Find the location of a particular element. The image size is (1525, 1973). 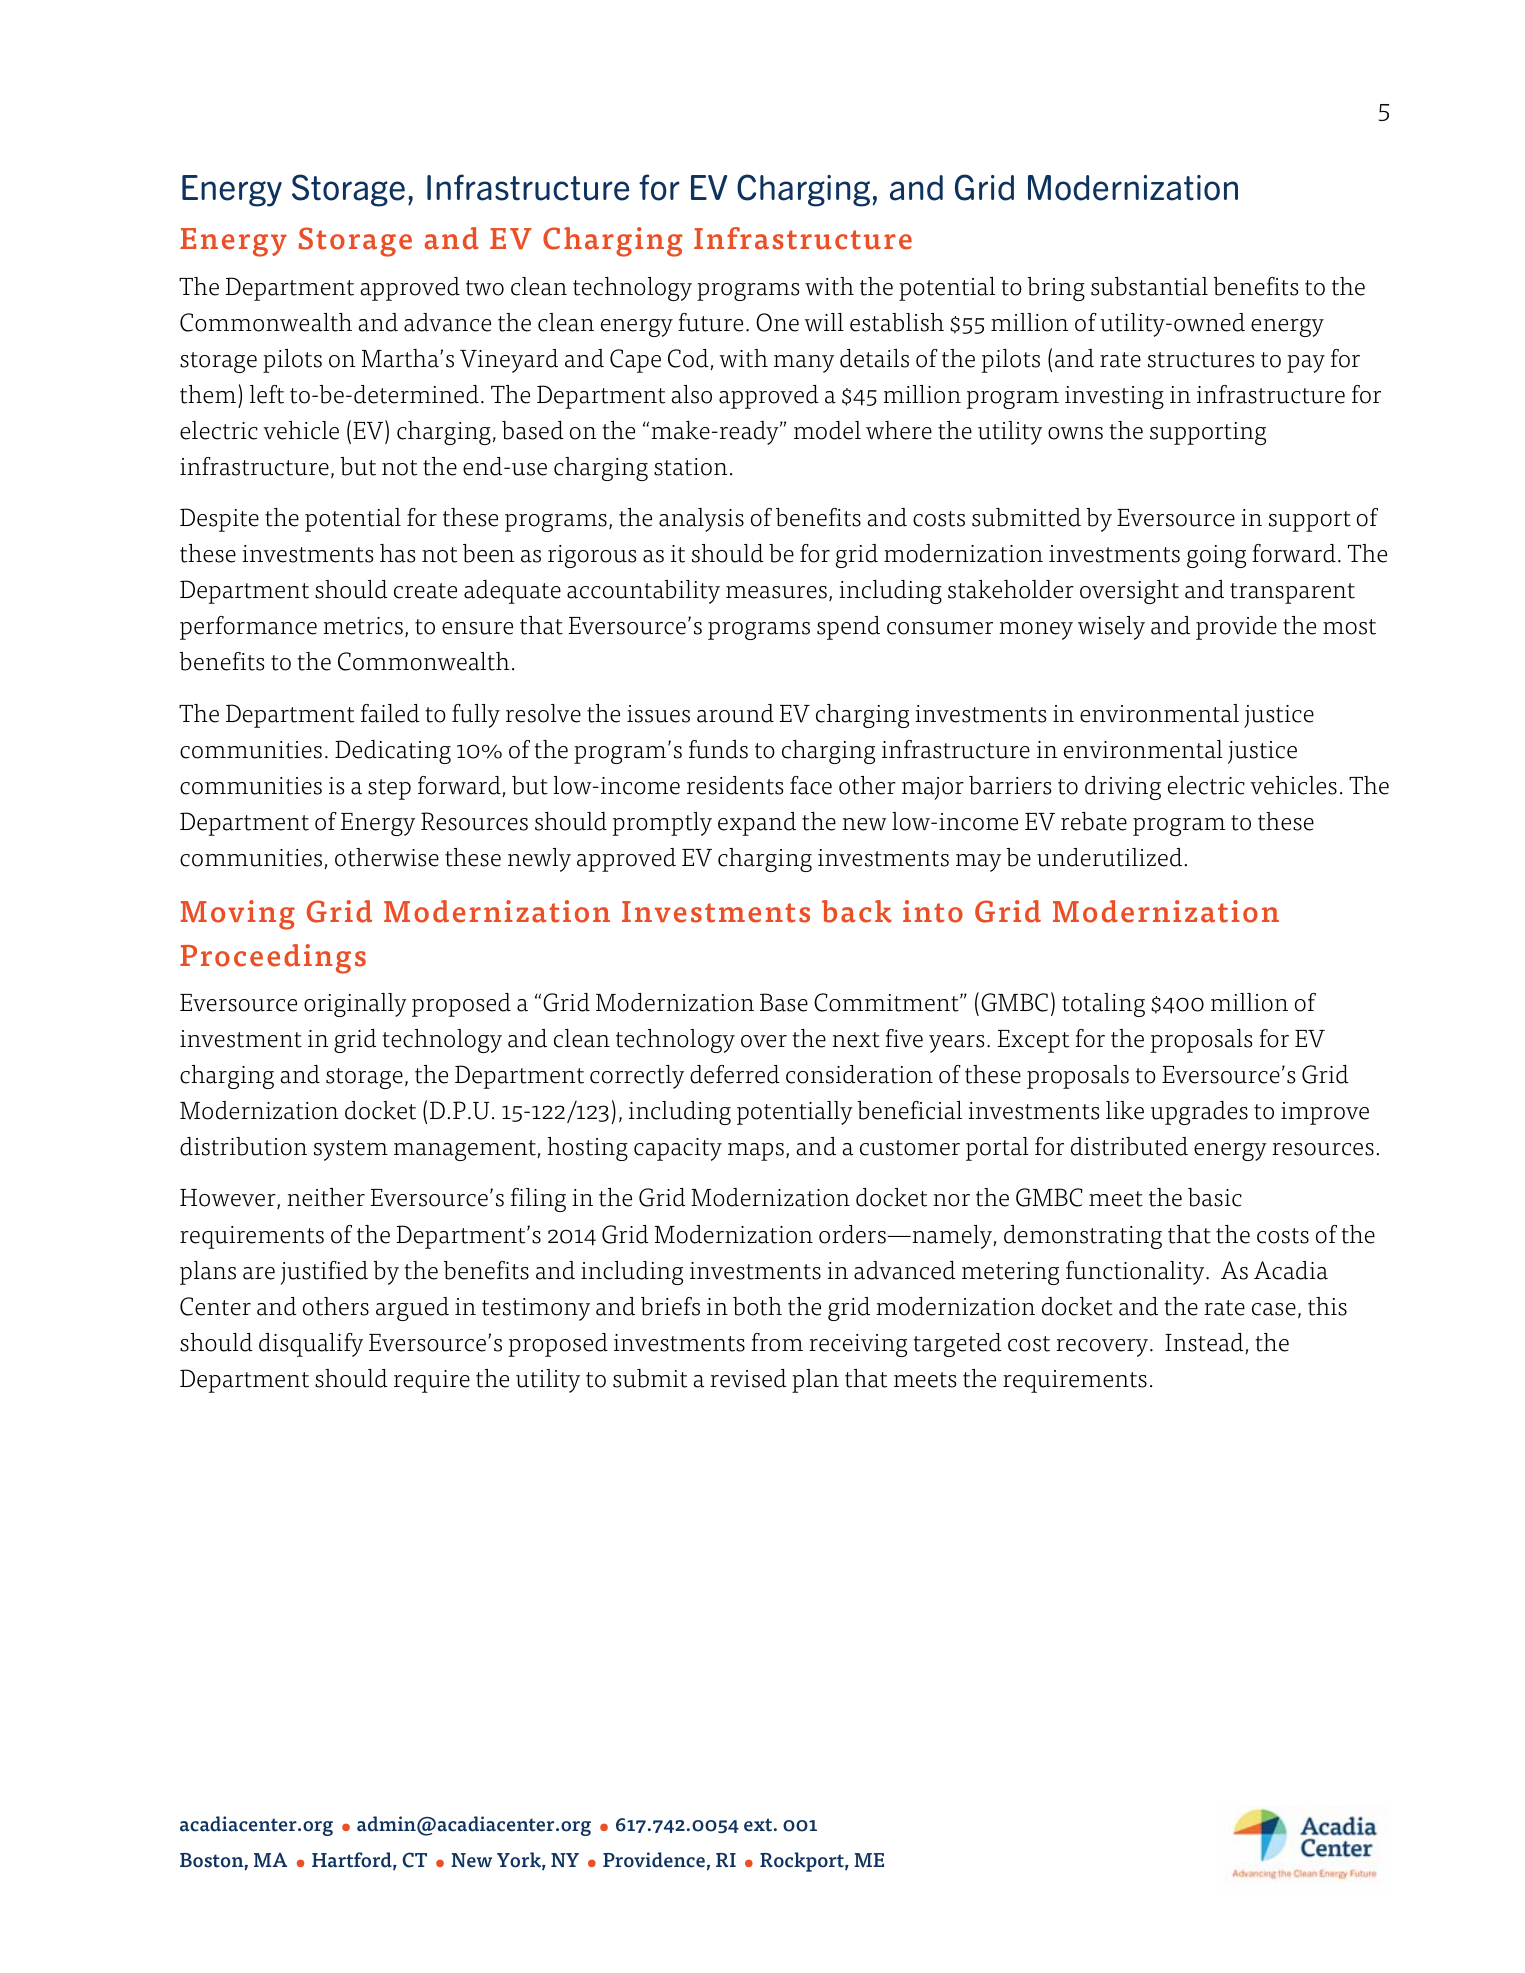

system is located at coordinates (351, 1150).
